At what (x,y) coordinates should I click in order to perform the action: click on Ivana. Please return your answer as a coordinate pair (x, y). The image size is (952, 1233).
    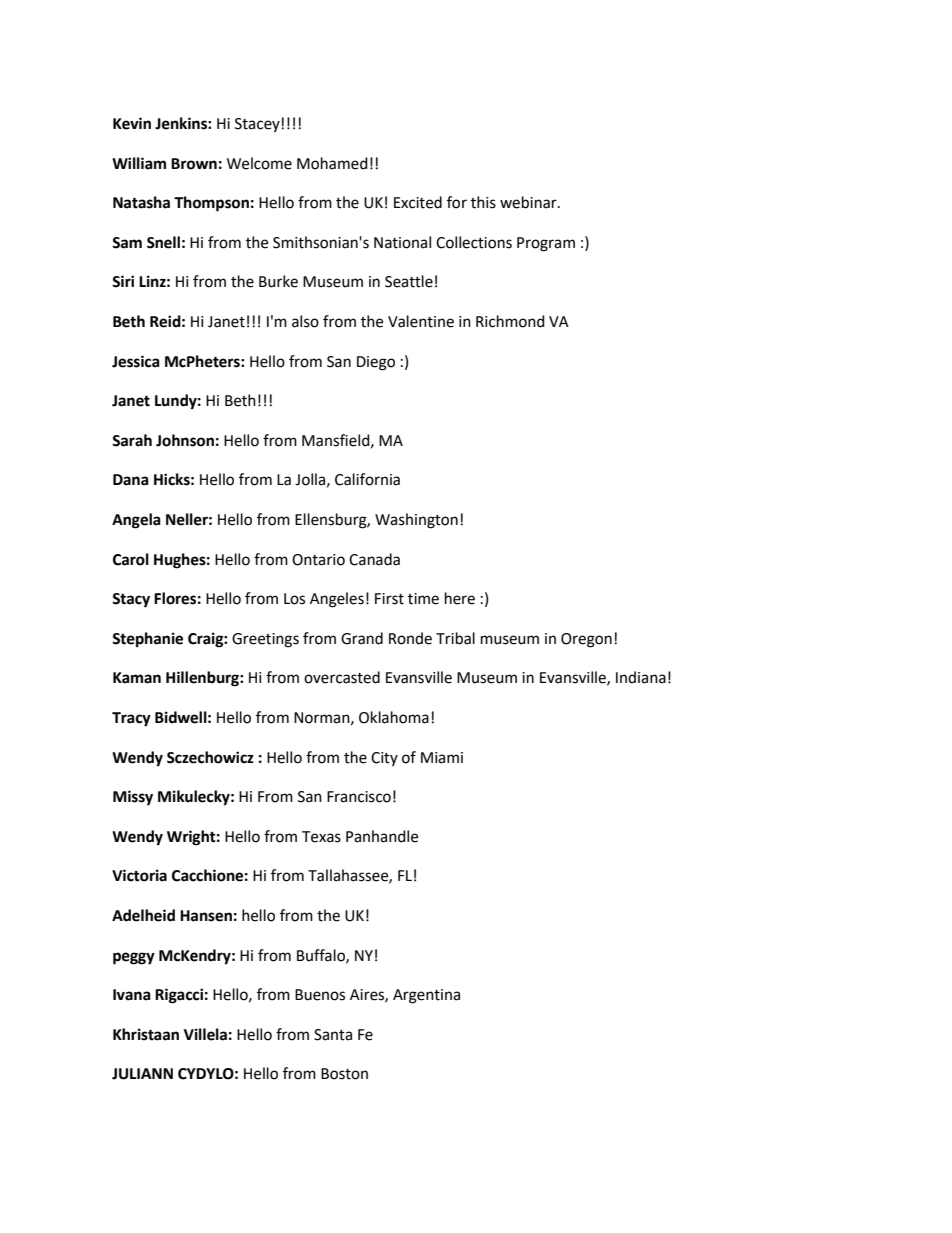
    Looking at the image, I should click on (132, 995).
